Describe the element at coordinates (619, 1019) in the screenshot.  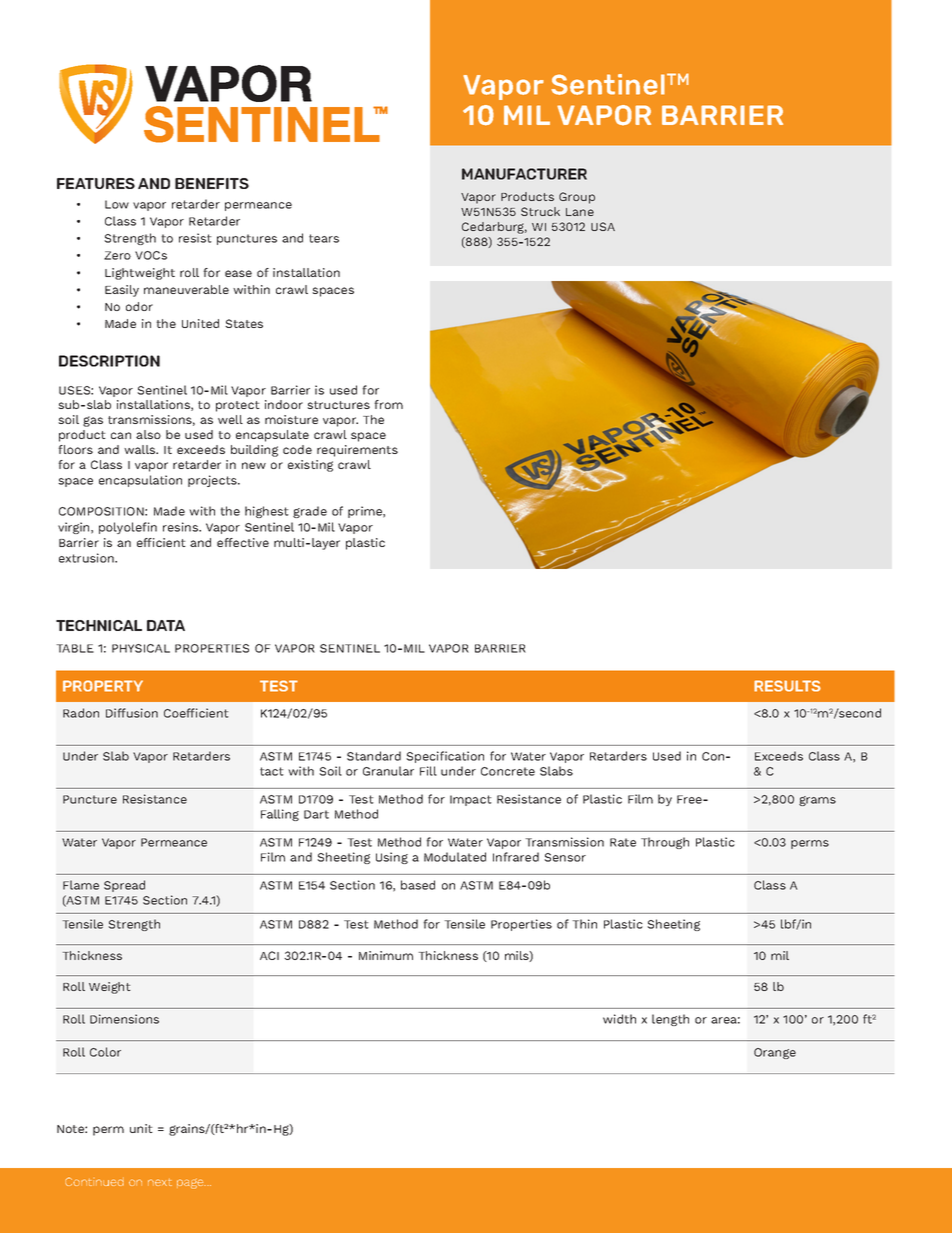
I see `width` at that location.
